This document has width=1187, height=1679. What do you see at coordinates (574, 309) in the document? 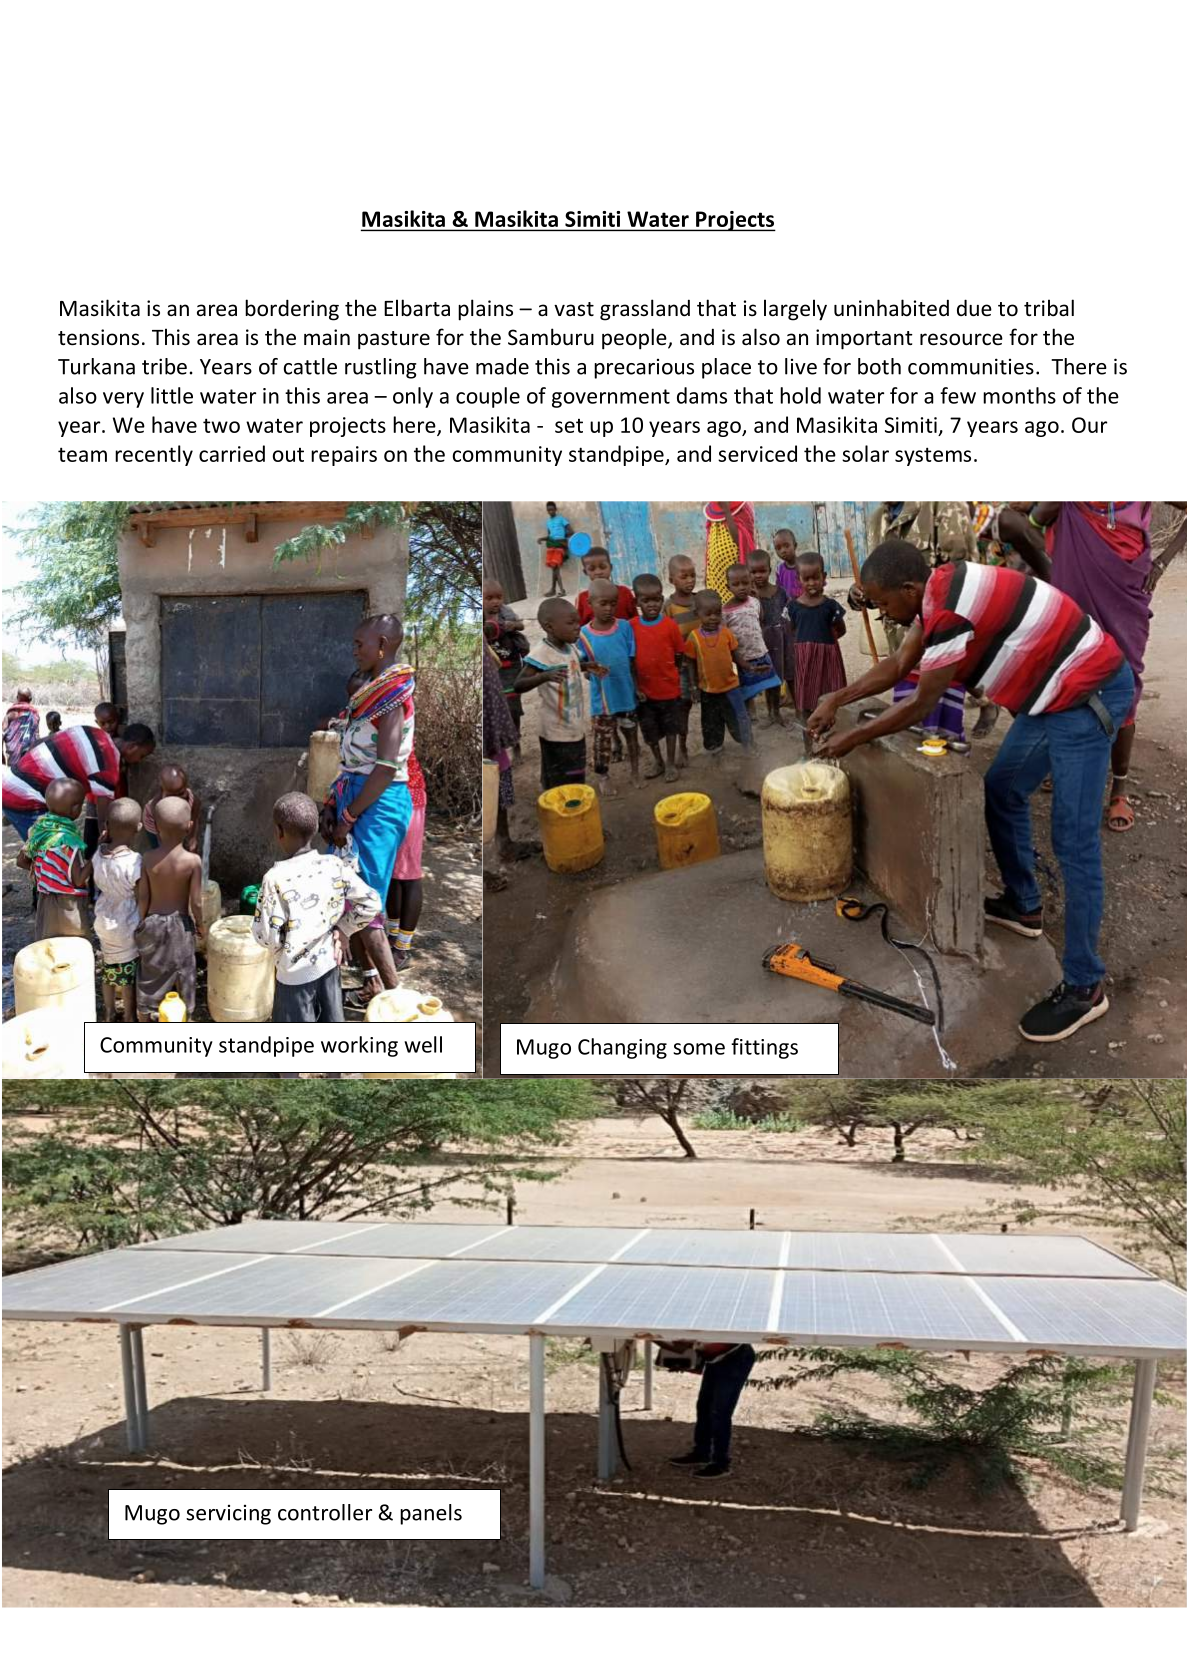
I see `vast` at bounding box center [574, 309].
